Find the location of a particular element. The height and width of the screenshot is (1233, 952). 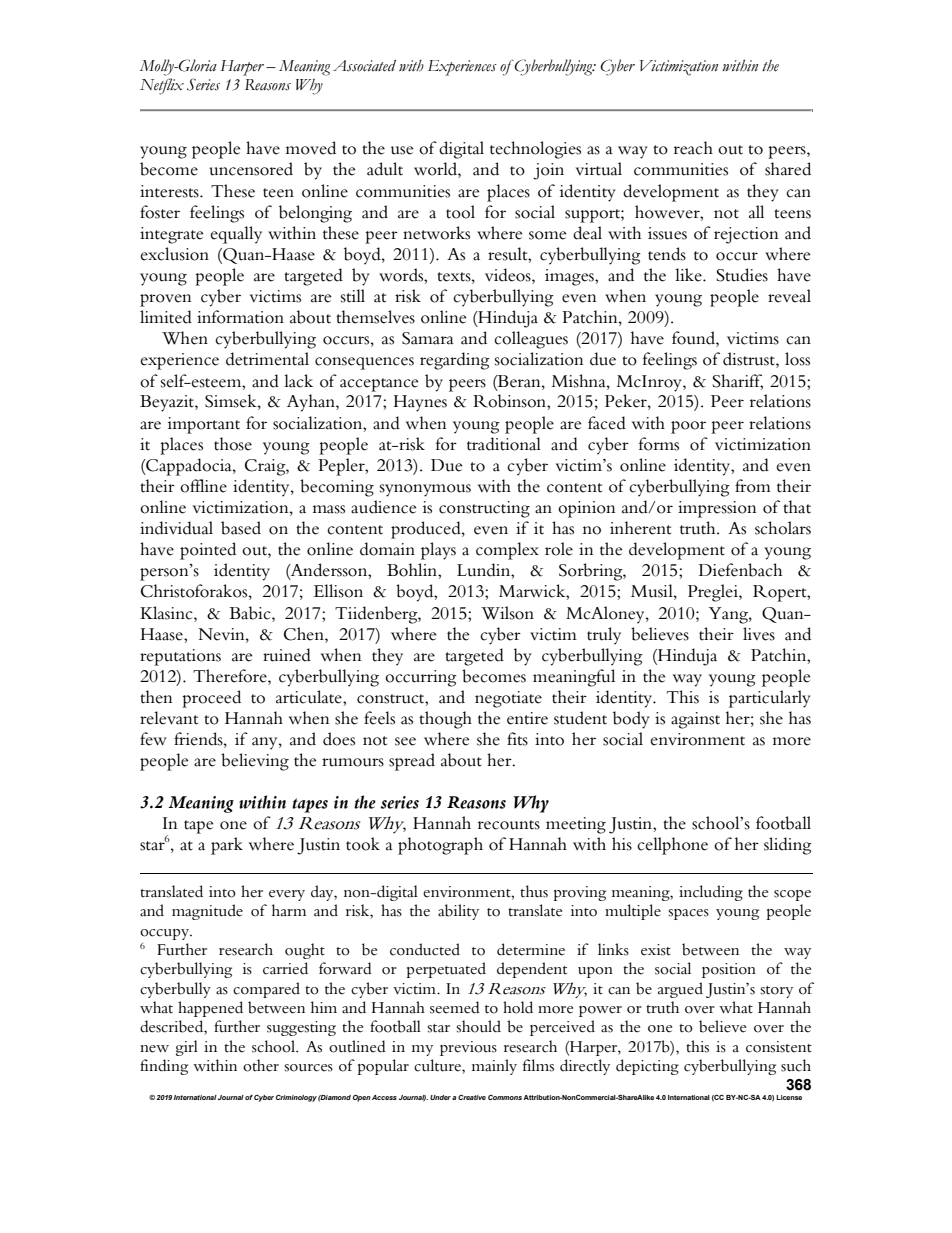

lives is located at coordinates (759, 634).
